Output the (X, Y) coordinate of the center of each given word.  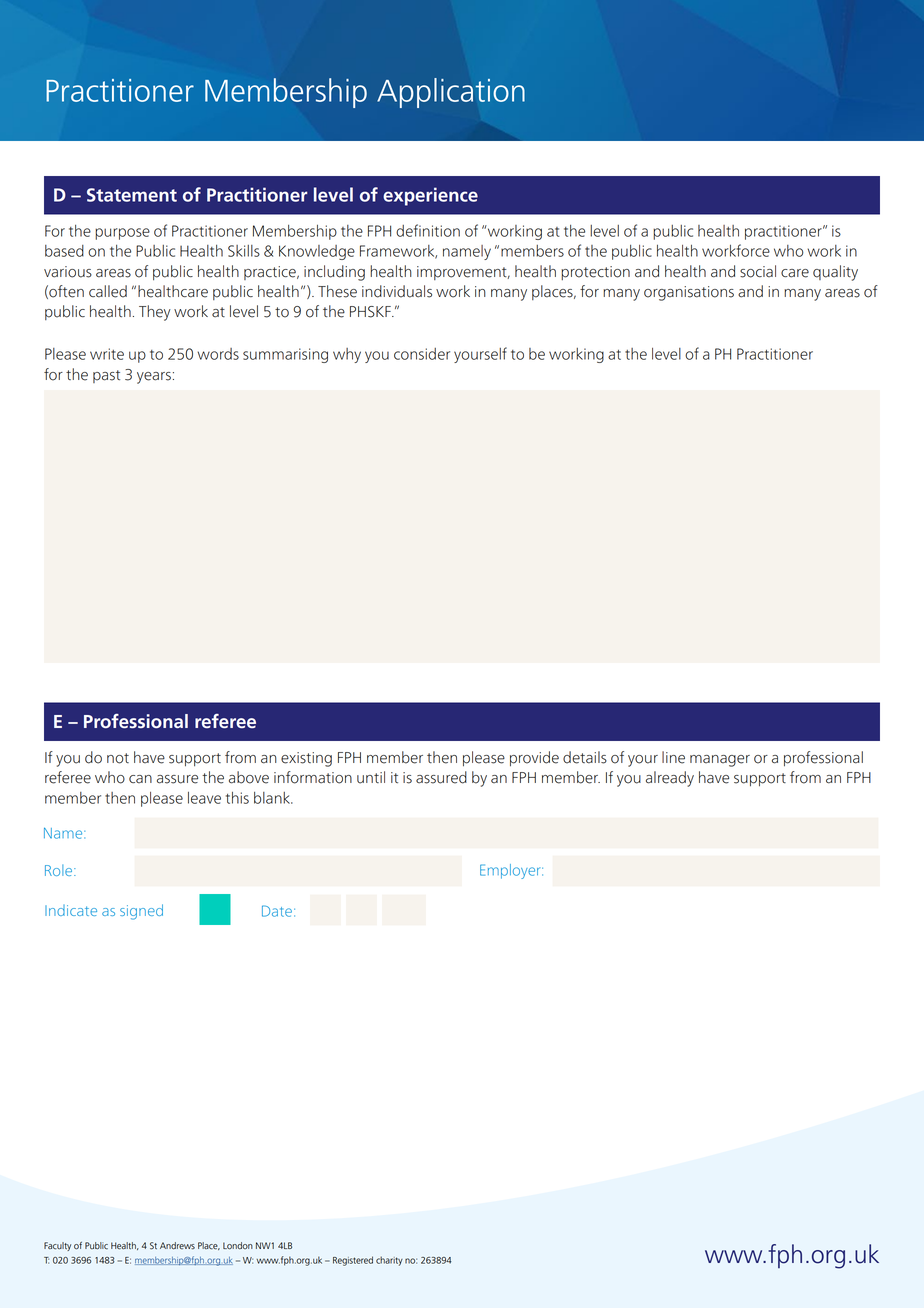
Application (451, 93)
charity (389, 1261)
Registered (353, 1261)
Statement (132, 195)
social (758, 271)
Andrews (177, 1246)
